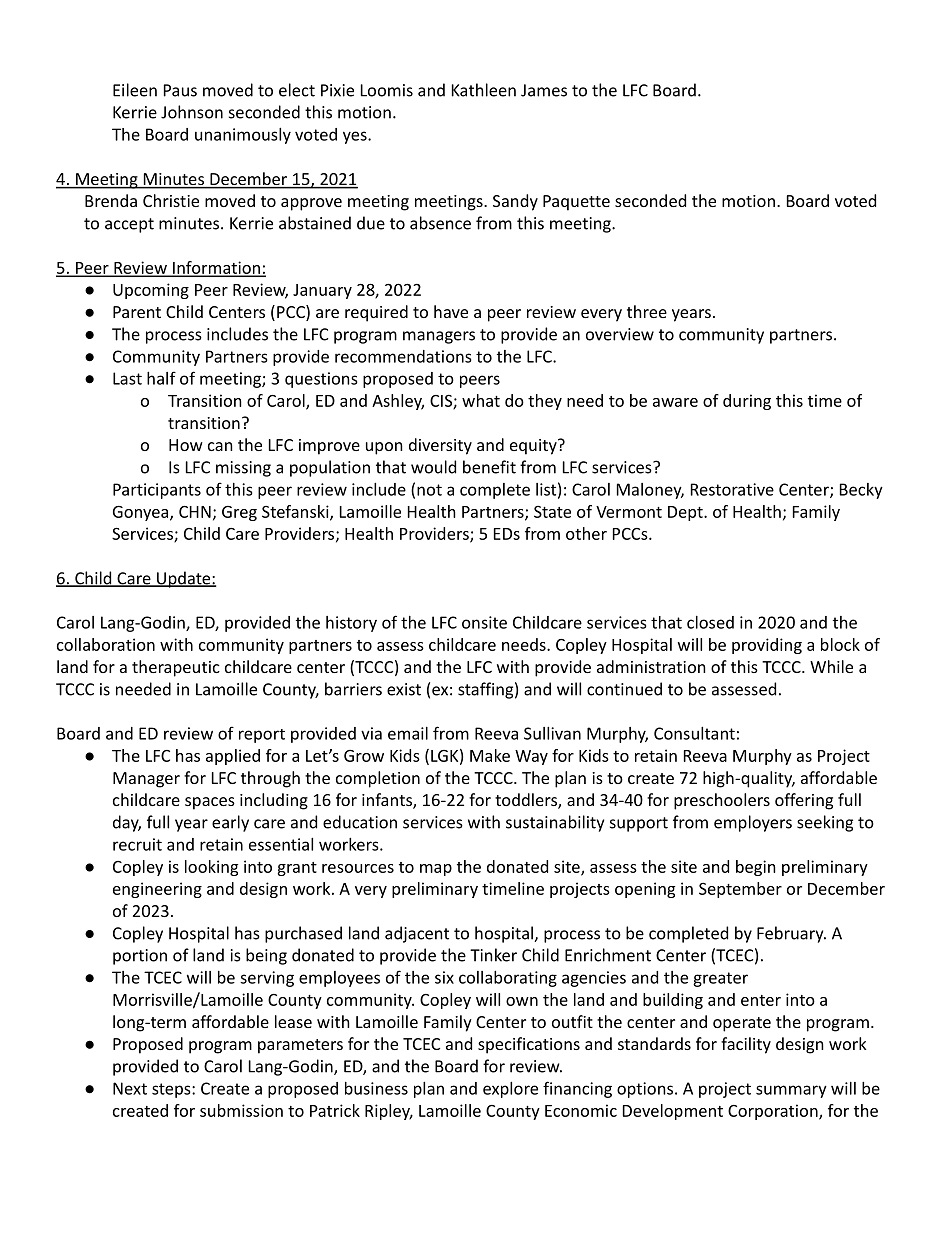  What do you see at coordinates (791, 1091) in the screenshot?
I see `summary` at bounding box center [791, 1091].
